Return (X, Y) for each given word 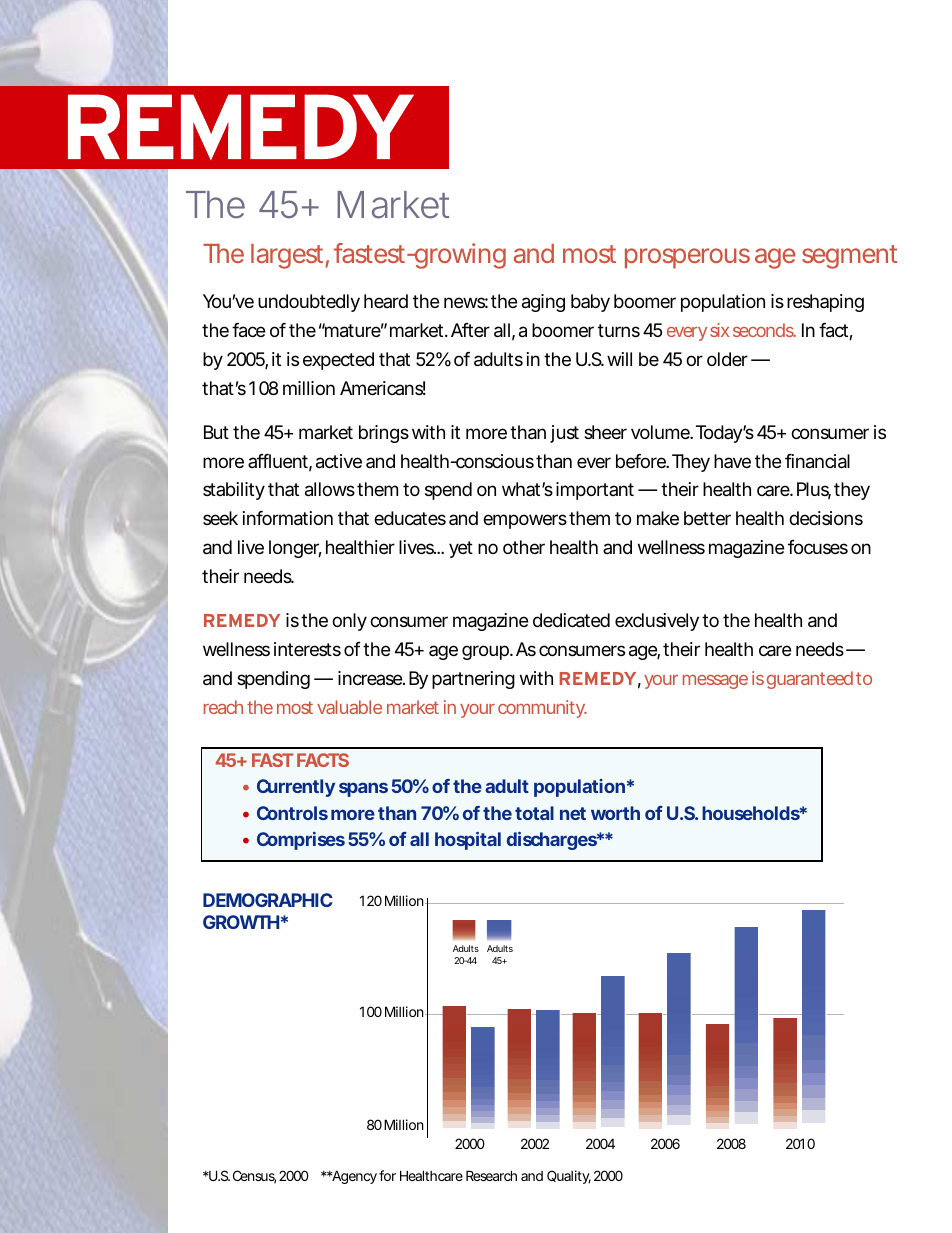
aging (543, 303)
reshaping (825, 303)
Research (491, 1175)
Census (254, 1177)
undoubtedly (309, 303)
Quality (569, 1177)
